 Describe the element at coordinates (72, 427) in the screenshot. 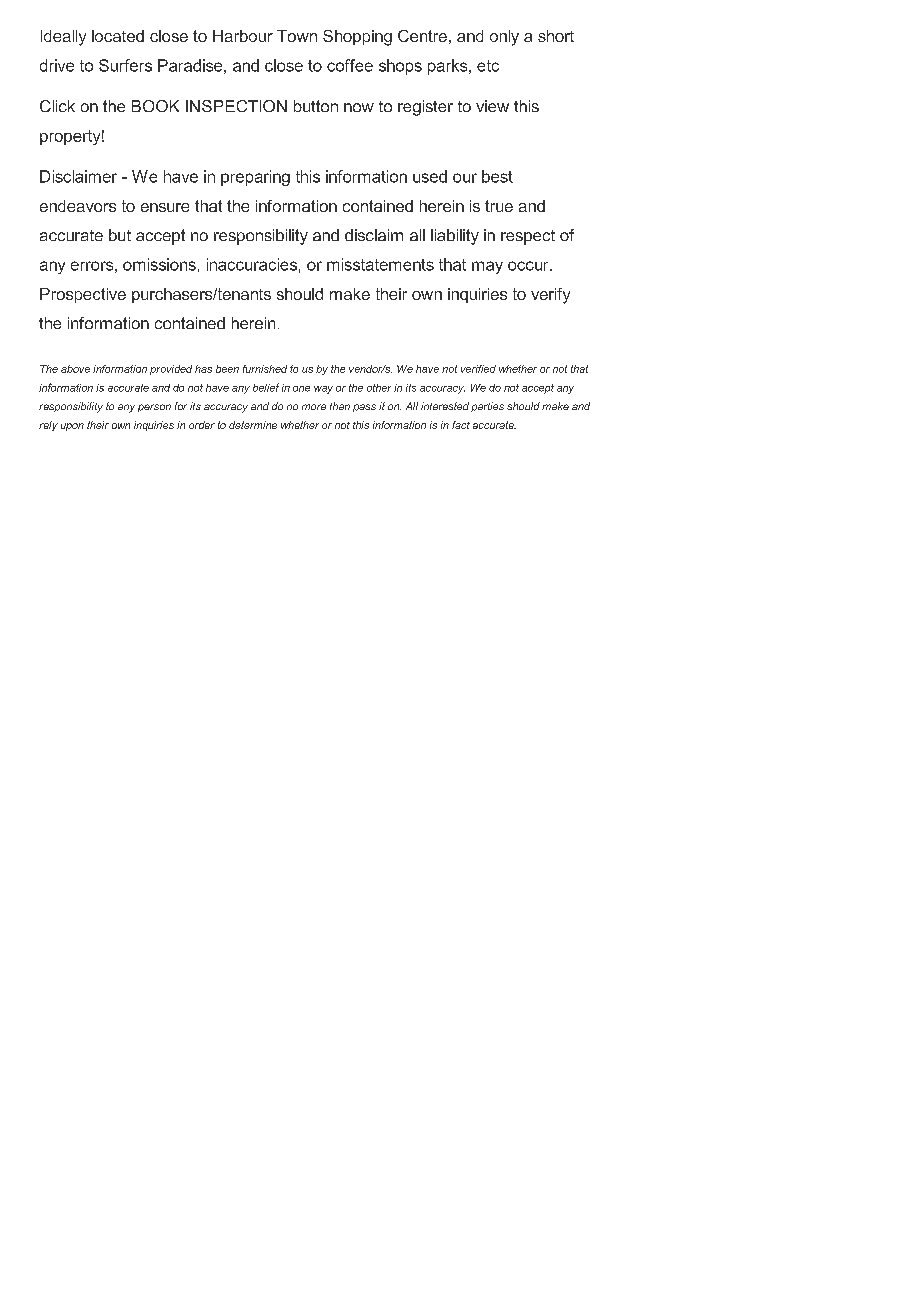

I see `upon` at that location.
